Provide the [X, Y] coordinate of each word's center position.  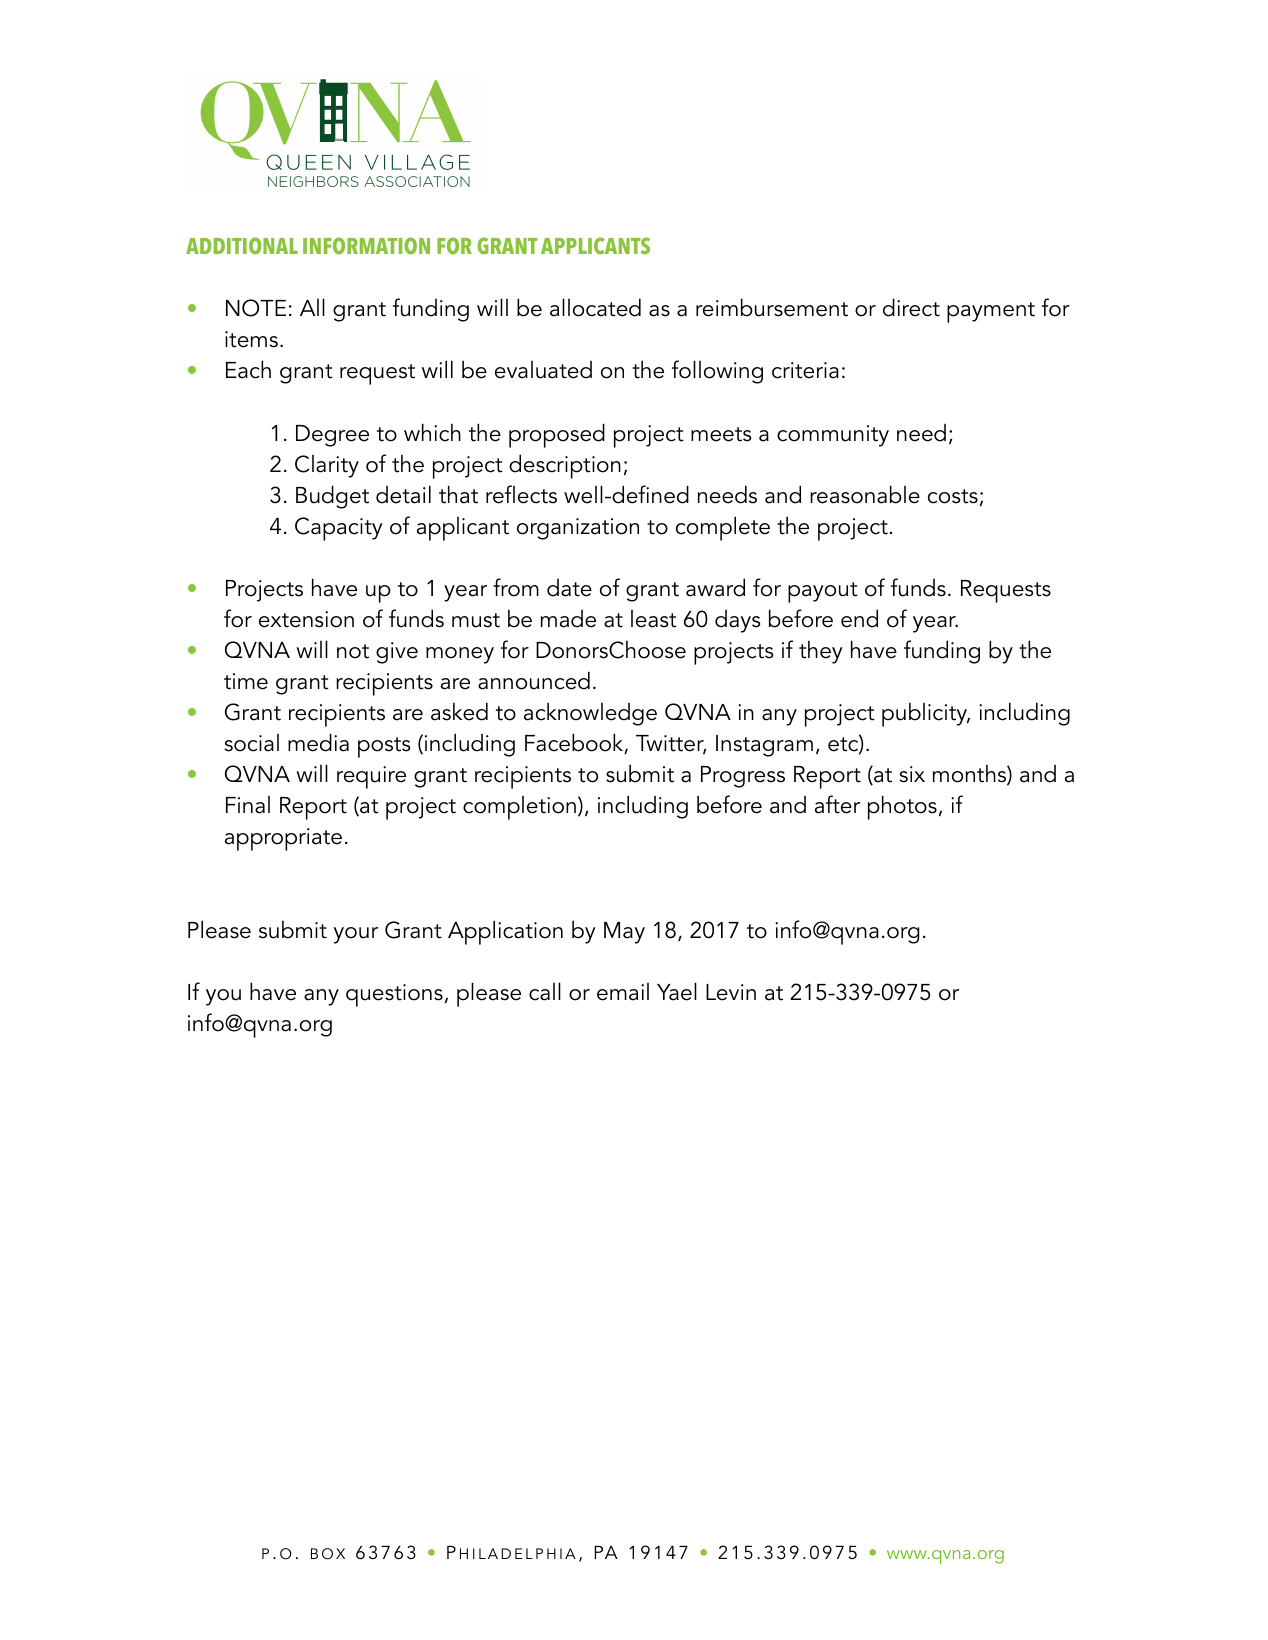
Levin [731, 992]
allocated [595, 307]
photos [902, 807]
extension [306, 619]
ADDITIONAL [242, 246]
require [371, 777]
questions [394, 995]
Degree [332, 436]
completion [519, 808]
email [623, 992]
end [859, 618]
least [654, 619]
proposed [557, 435]
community [833, 436]
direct [911, 307]
